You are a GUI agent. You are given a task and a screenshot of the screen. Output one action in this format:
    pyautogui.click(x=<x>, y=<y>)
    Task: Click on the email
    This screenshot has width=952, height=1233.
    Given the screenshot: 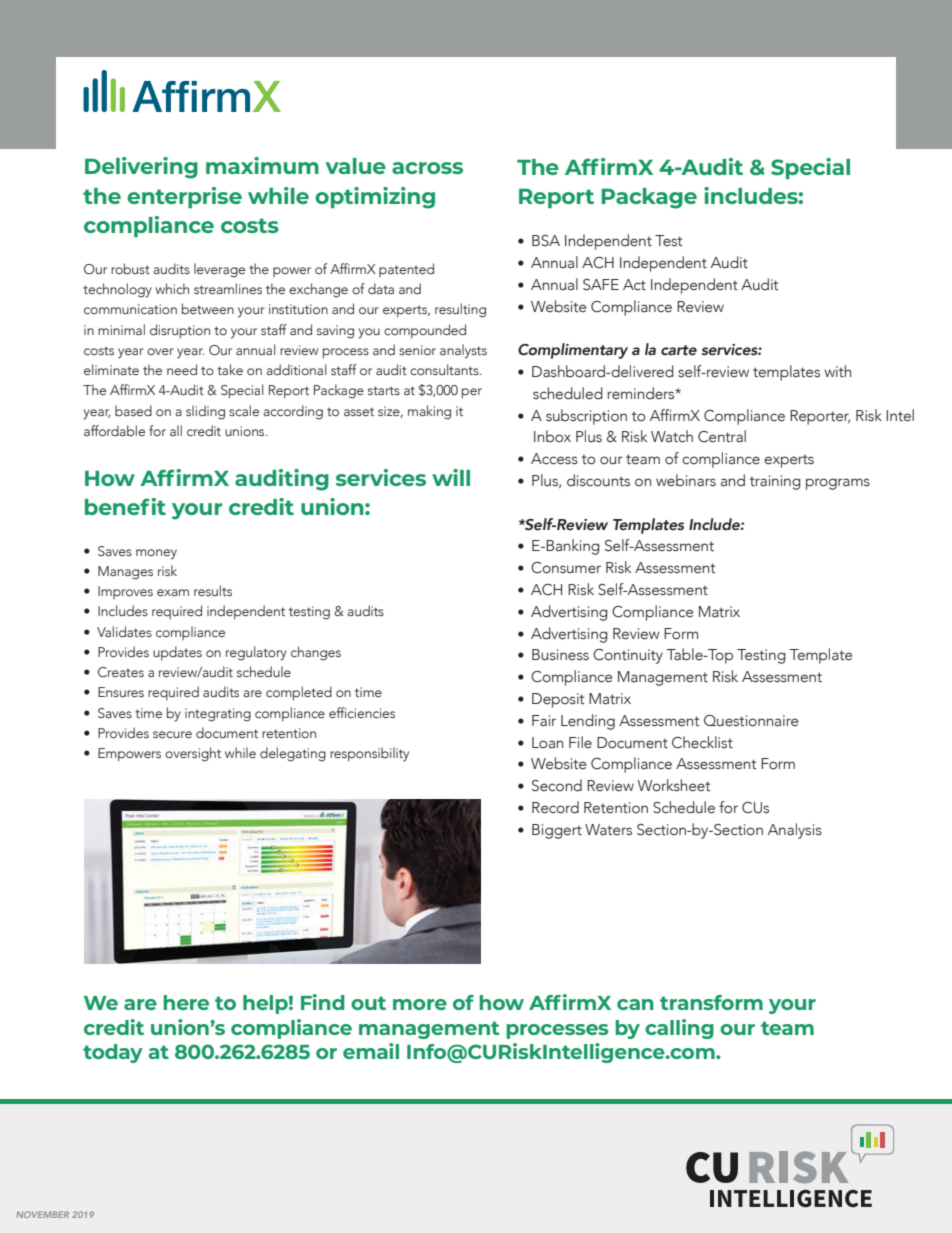 What is the action you would take?
    pyautogui.click(x=371, y=1051)
